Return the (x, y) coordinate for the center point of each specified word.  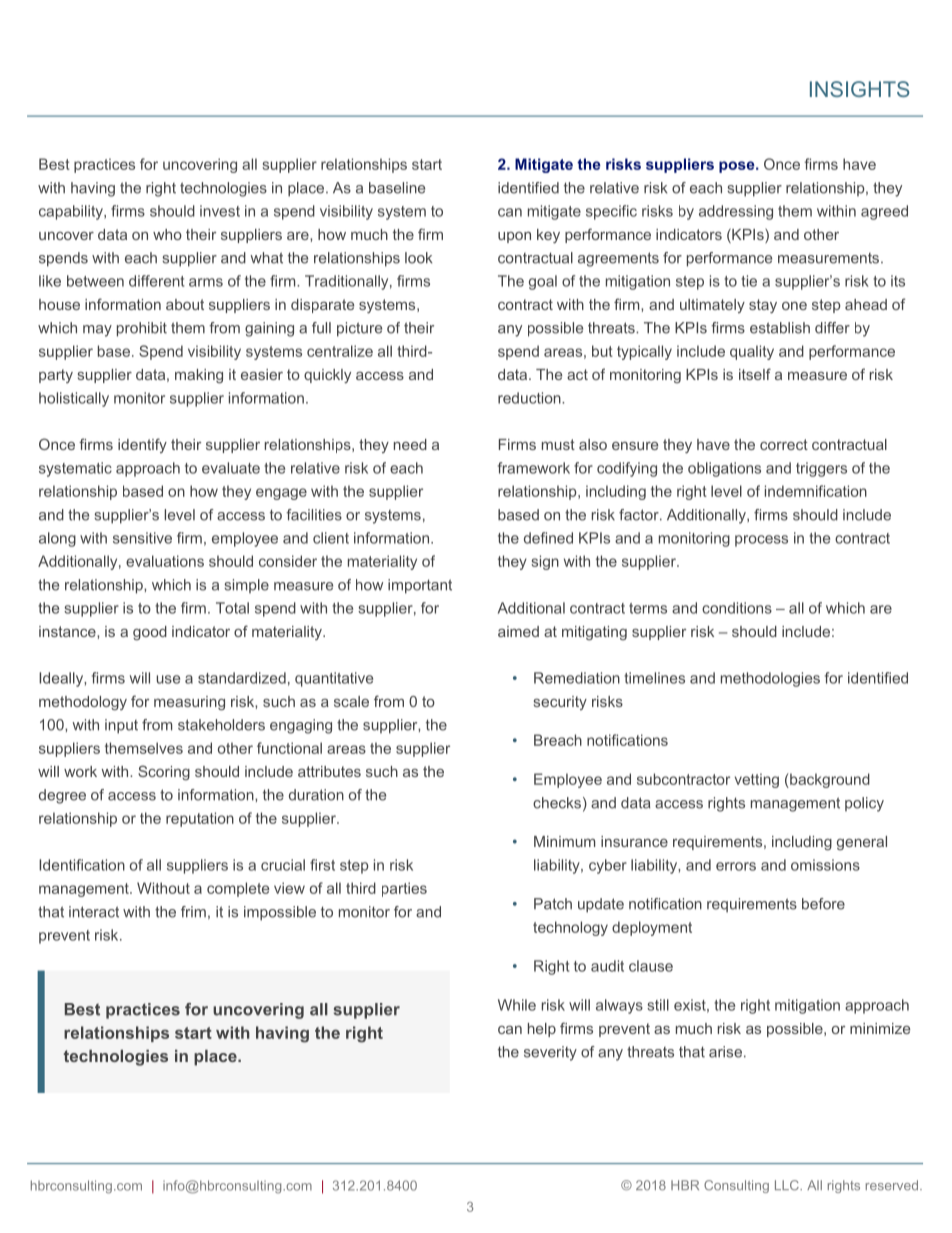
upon (514, 237)
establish (780, 328)
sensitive (142, 538)
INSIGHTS (860, 89)
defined (548, 538)
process (761, 541)
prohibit (142, 329)
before (823, 904)
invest (220, 211)
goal (543, 282)
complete (238, 889)
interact (94, 912)
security (560, 703)
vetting (757, 780)
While (517, 1005)
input (121, 726)
